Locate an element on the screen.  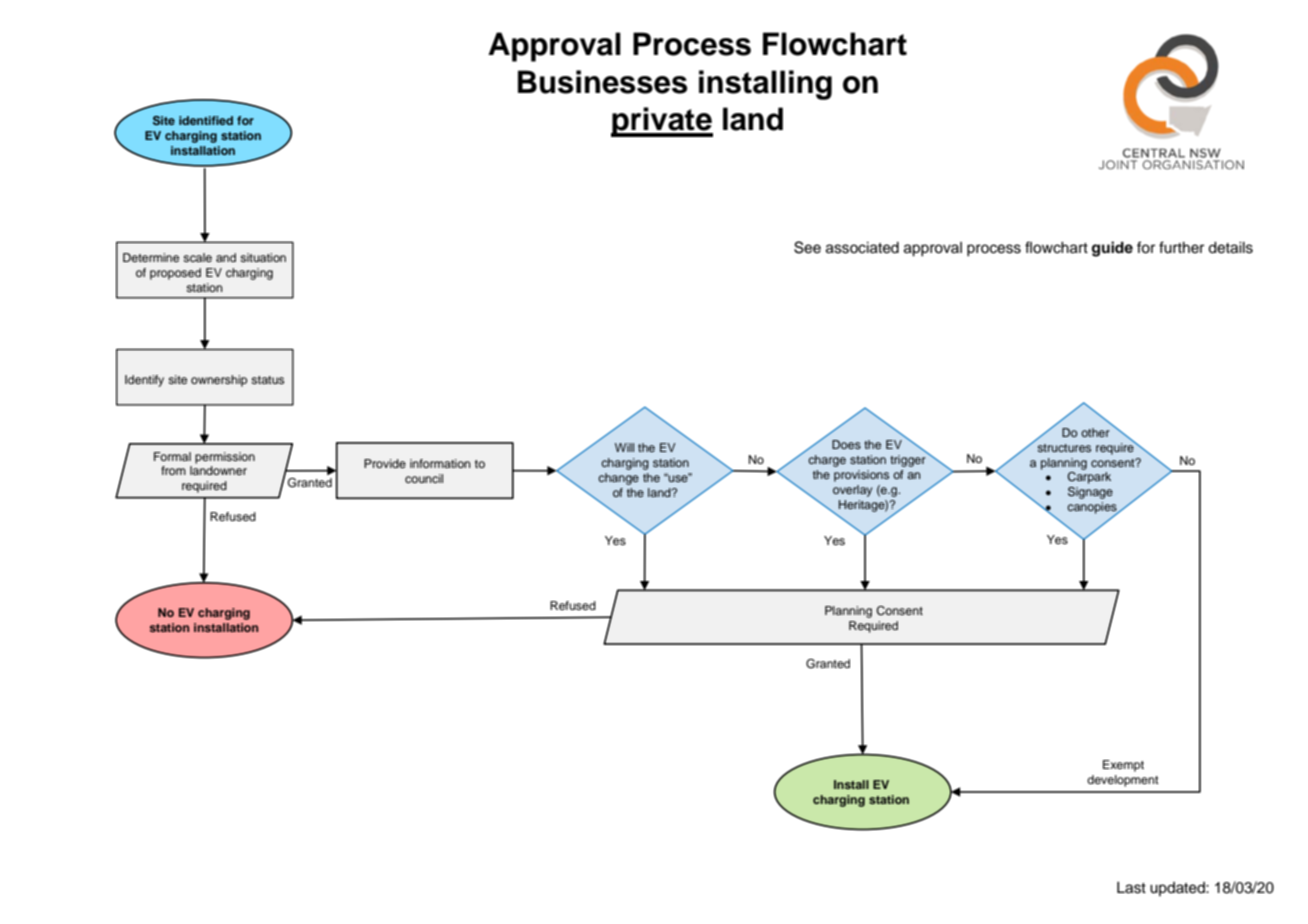
guide is located at coordinates (1112, 249).
